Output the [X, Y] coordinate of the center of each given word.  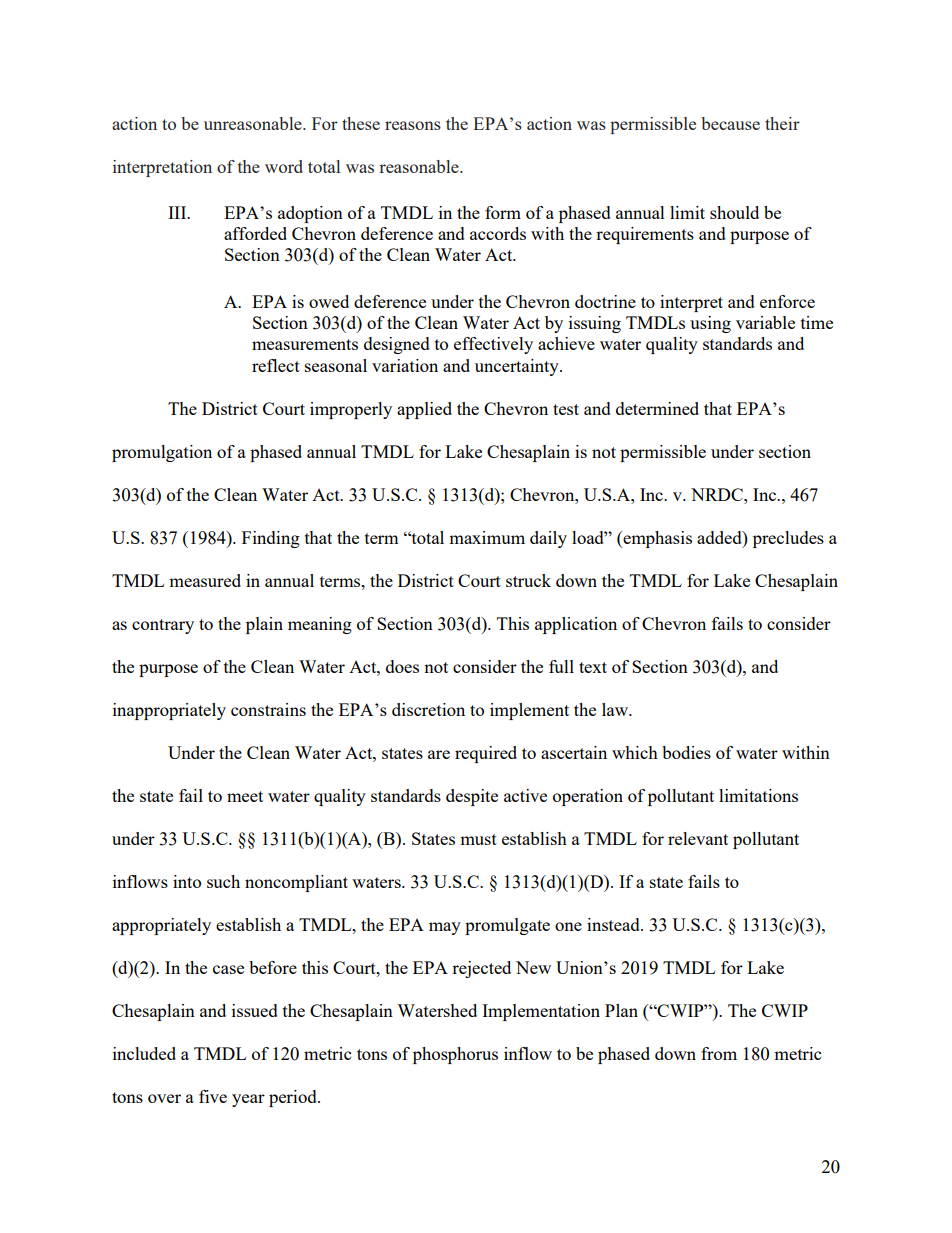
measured [205, 580]
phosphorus [455, 1055]
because [730, 123]
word [284, 166]
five [213, 1096]
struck [528, 580]
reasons [413, 125]
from [719, 1053]
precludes [788, 539]
